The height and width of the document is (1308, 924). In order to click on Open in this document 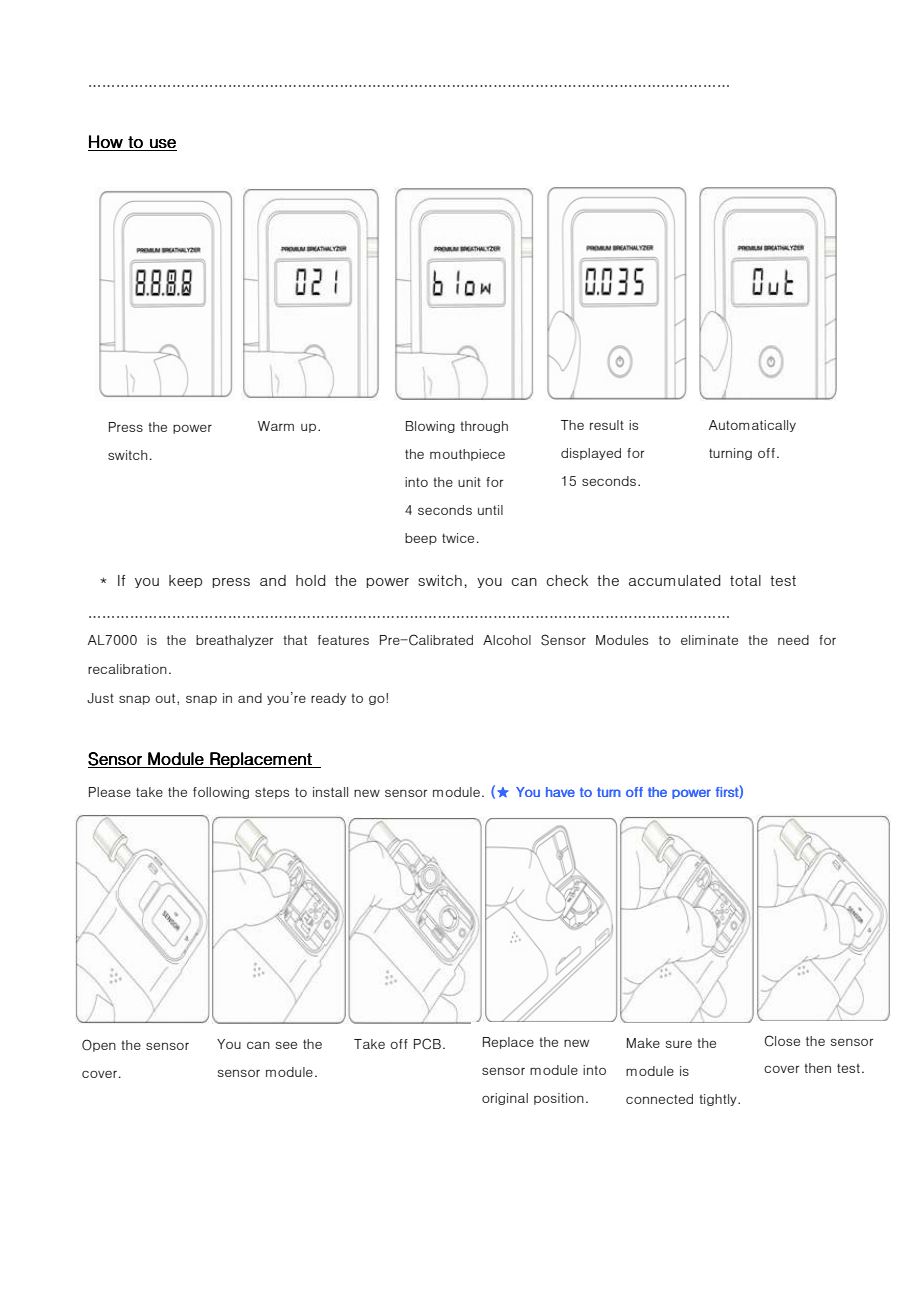, I will do `click(99, 1045)`.
